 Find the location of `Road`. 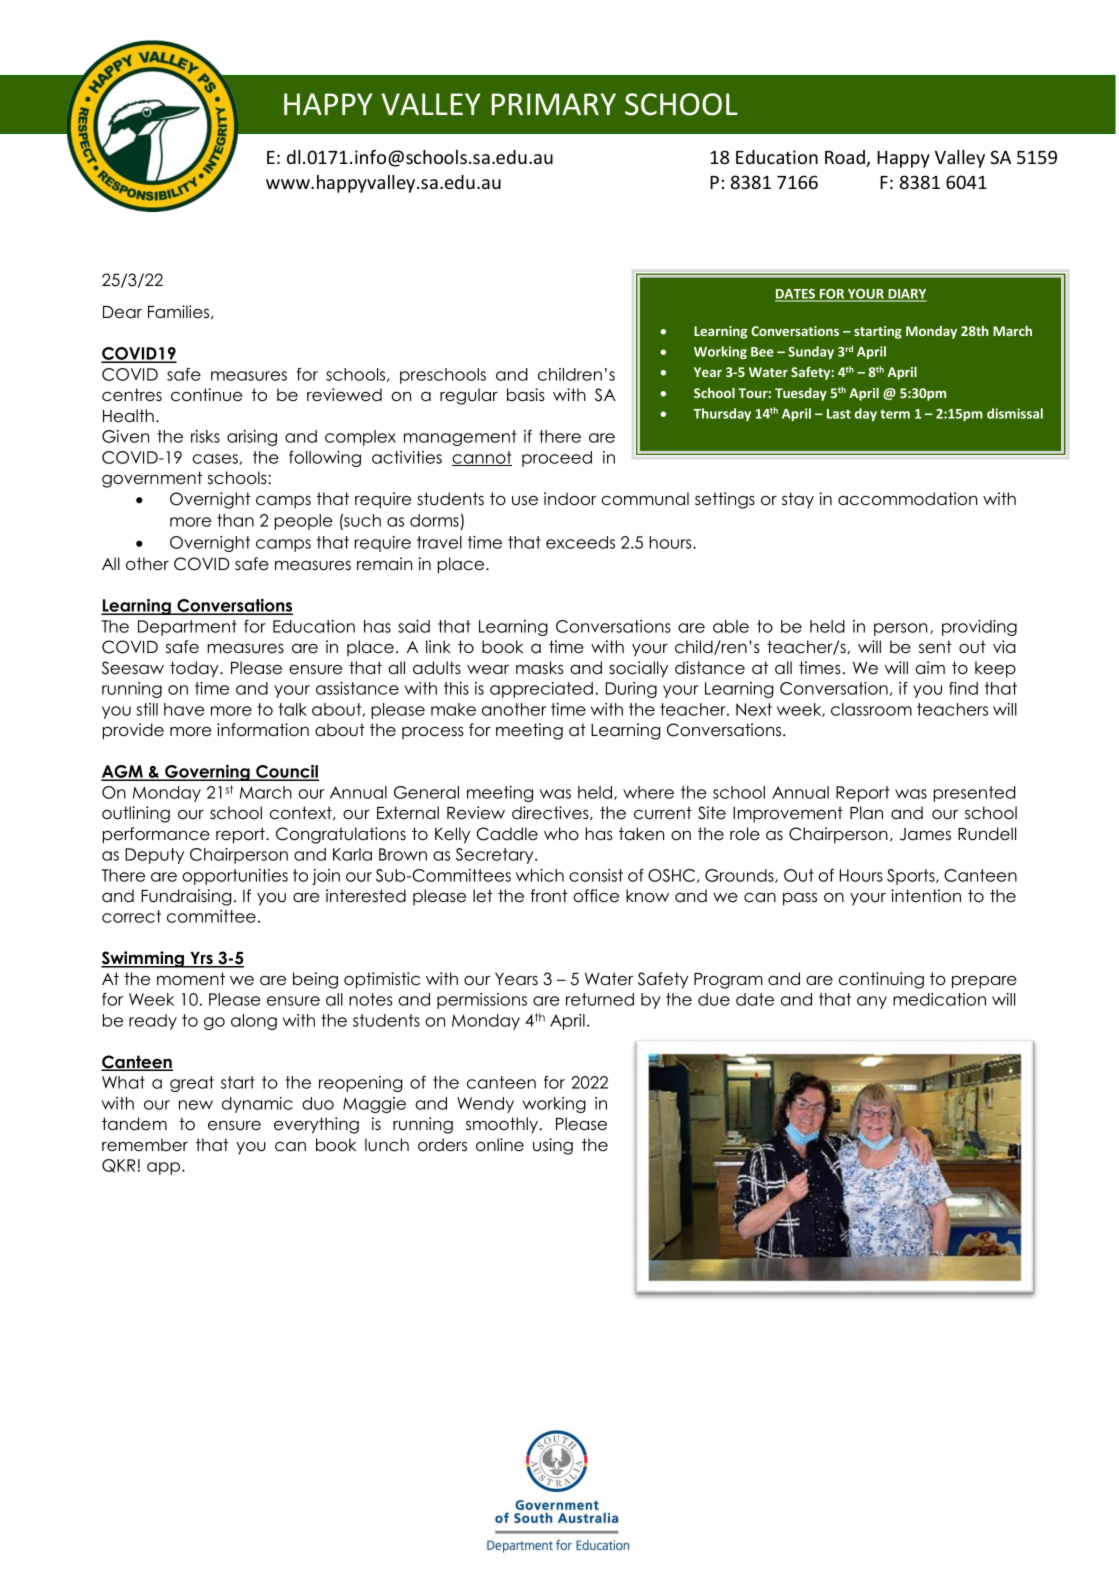

Road is located at coordinates (846, 158).
